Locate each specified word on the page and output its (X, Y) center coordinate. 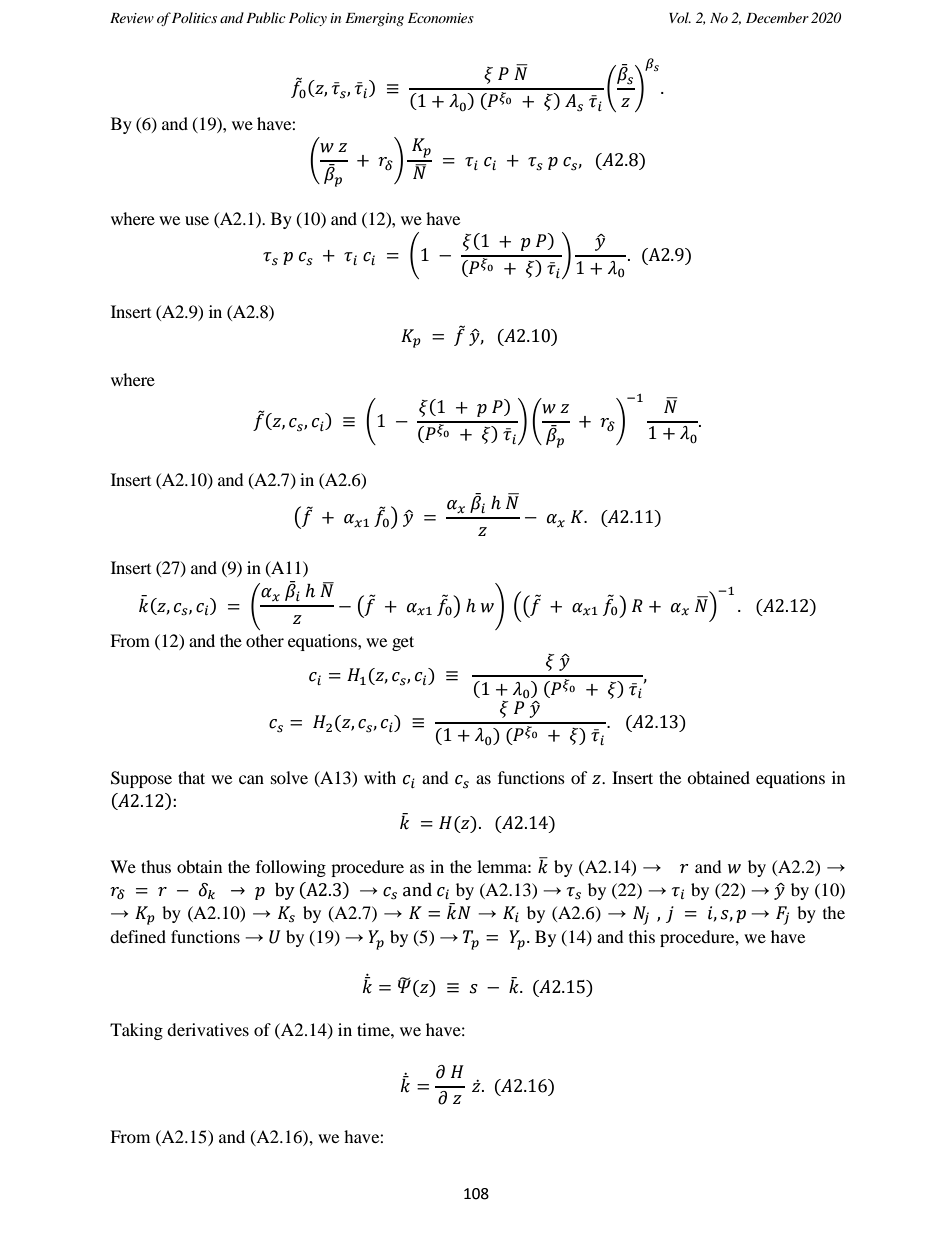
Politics (194, 17)
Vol (680, 17)
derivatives (208, 1029)
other (265, 640)
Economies (441, 18)
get (403, 643)
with (380, 777)
